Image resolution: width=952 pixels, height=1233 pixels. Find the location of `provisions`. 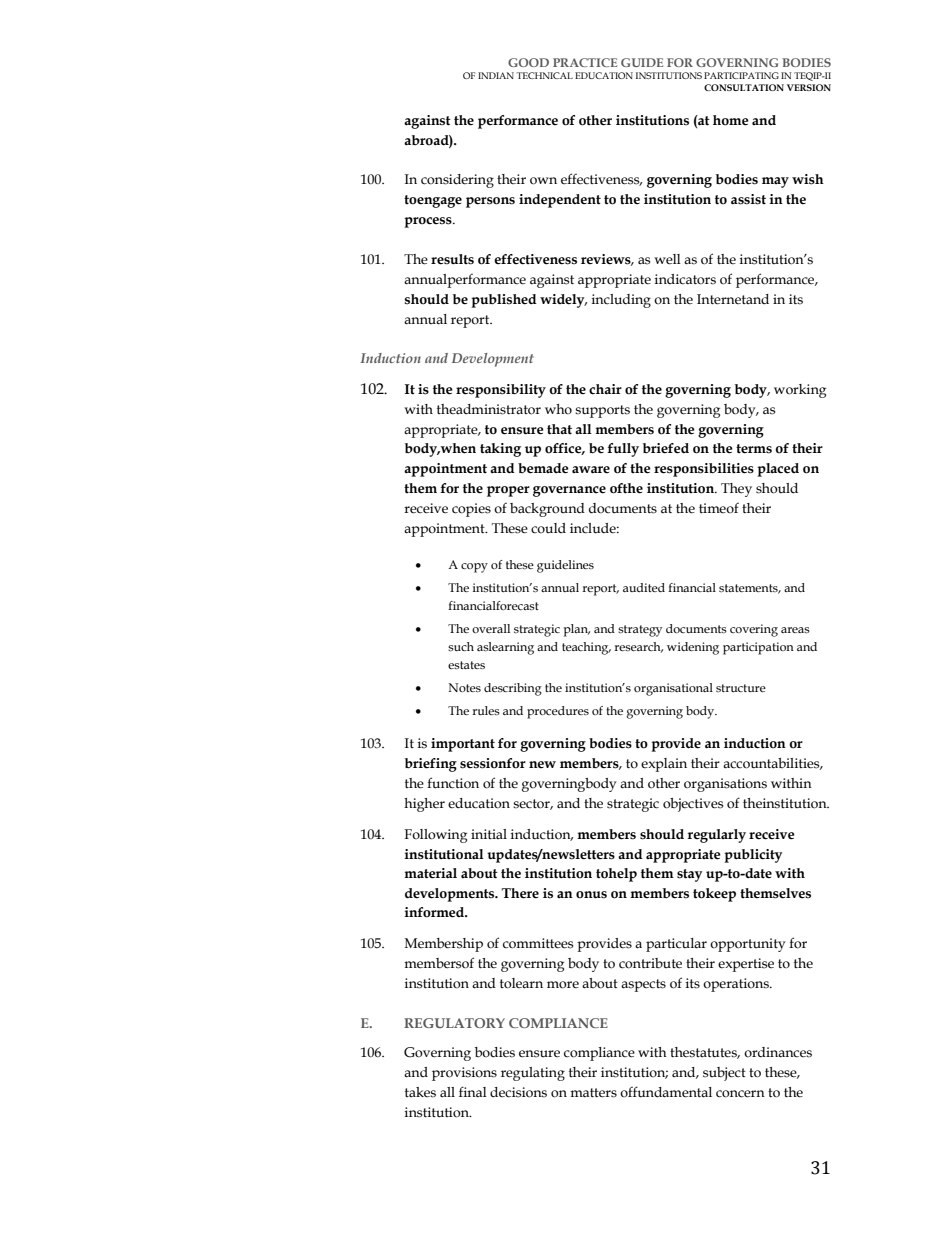

provisions is located at coordinates (464, 1074).
